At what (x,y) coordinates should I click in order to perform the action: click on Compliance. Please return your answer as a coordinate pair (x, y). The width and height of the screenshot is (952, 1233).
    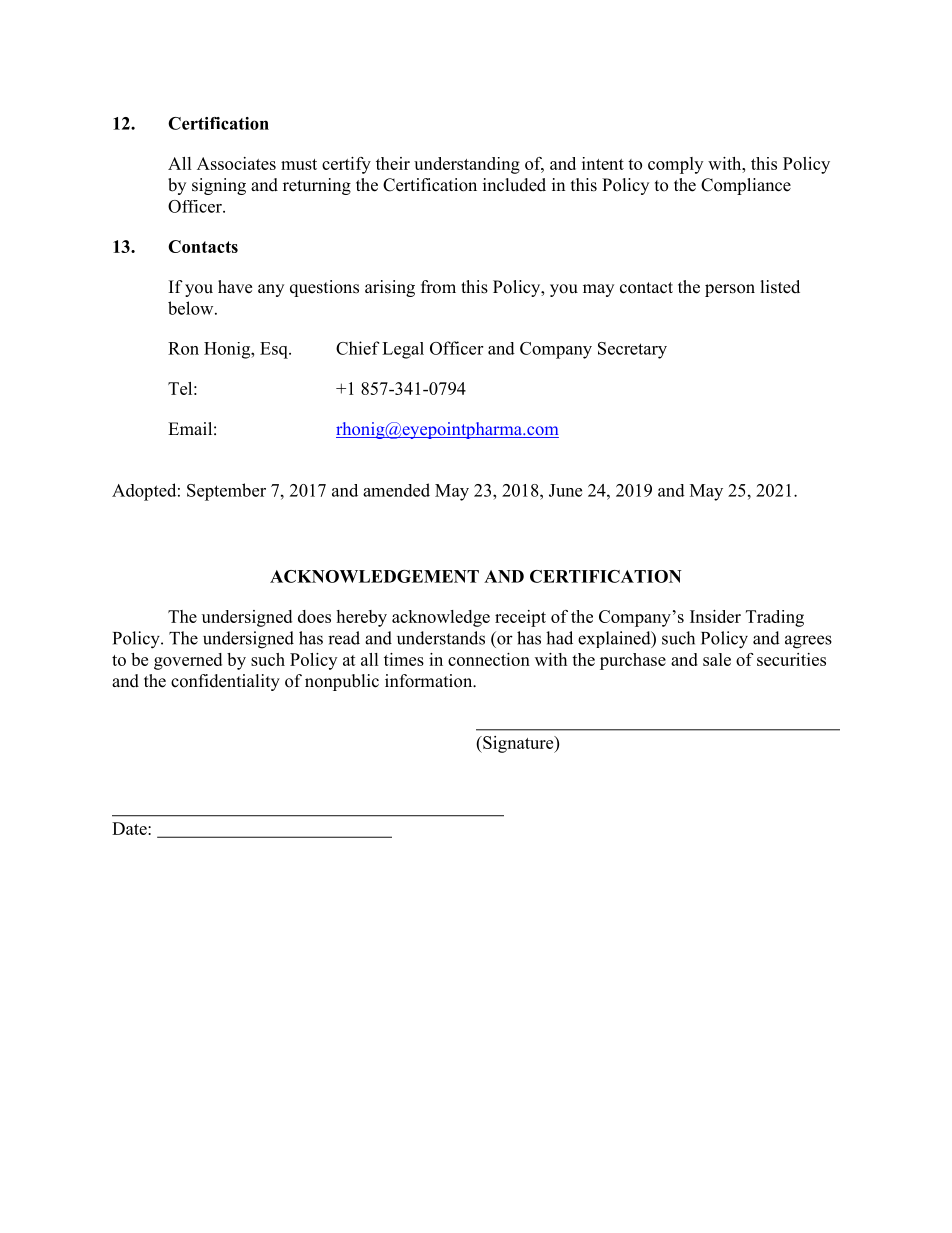
    Looking at the image, I should click on (746, 186).
